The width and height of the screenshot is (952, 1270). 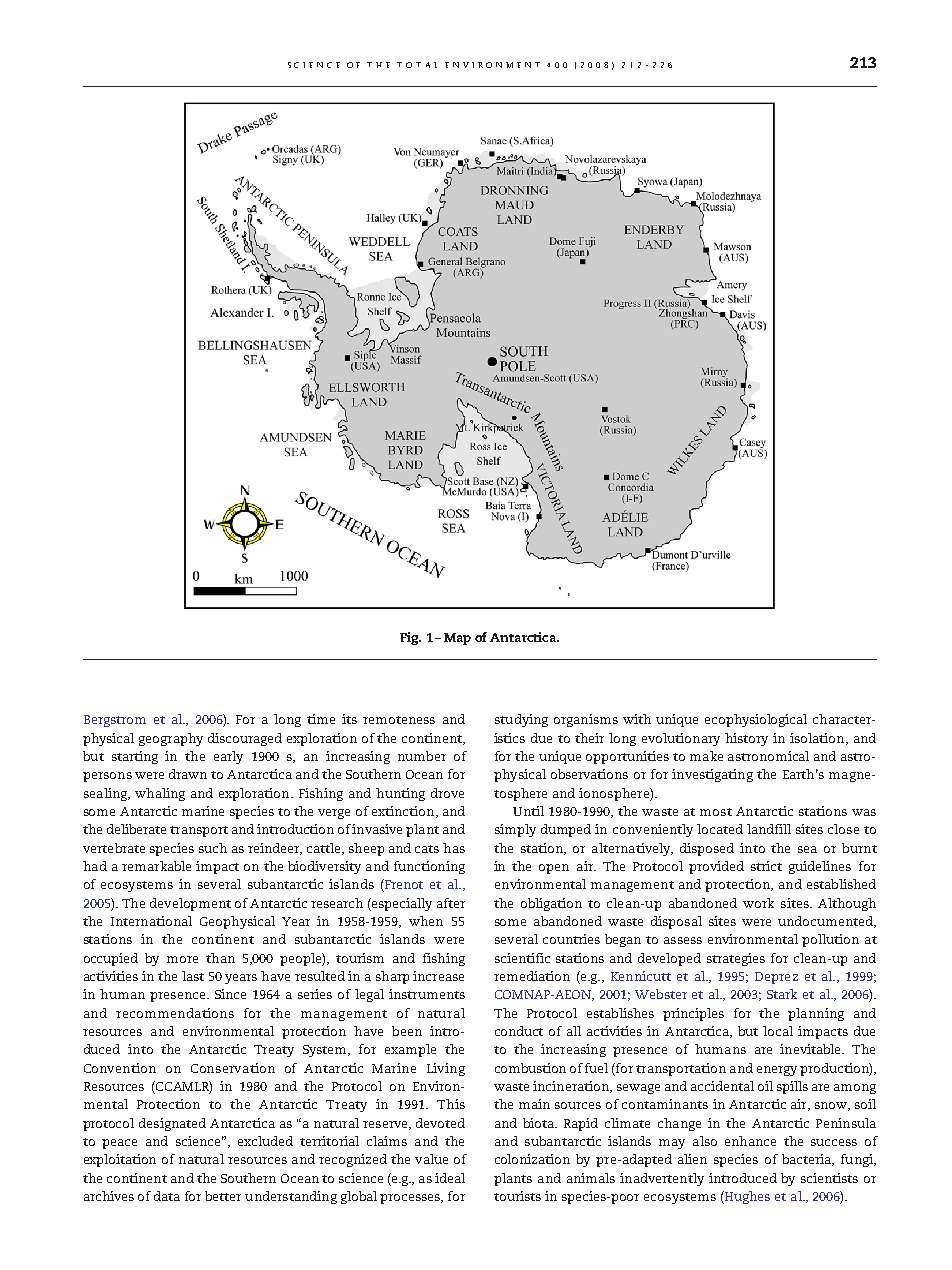 I want to click on work, so click(x=758, y=903).
